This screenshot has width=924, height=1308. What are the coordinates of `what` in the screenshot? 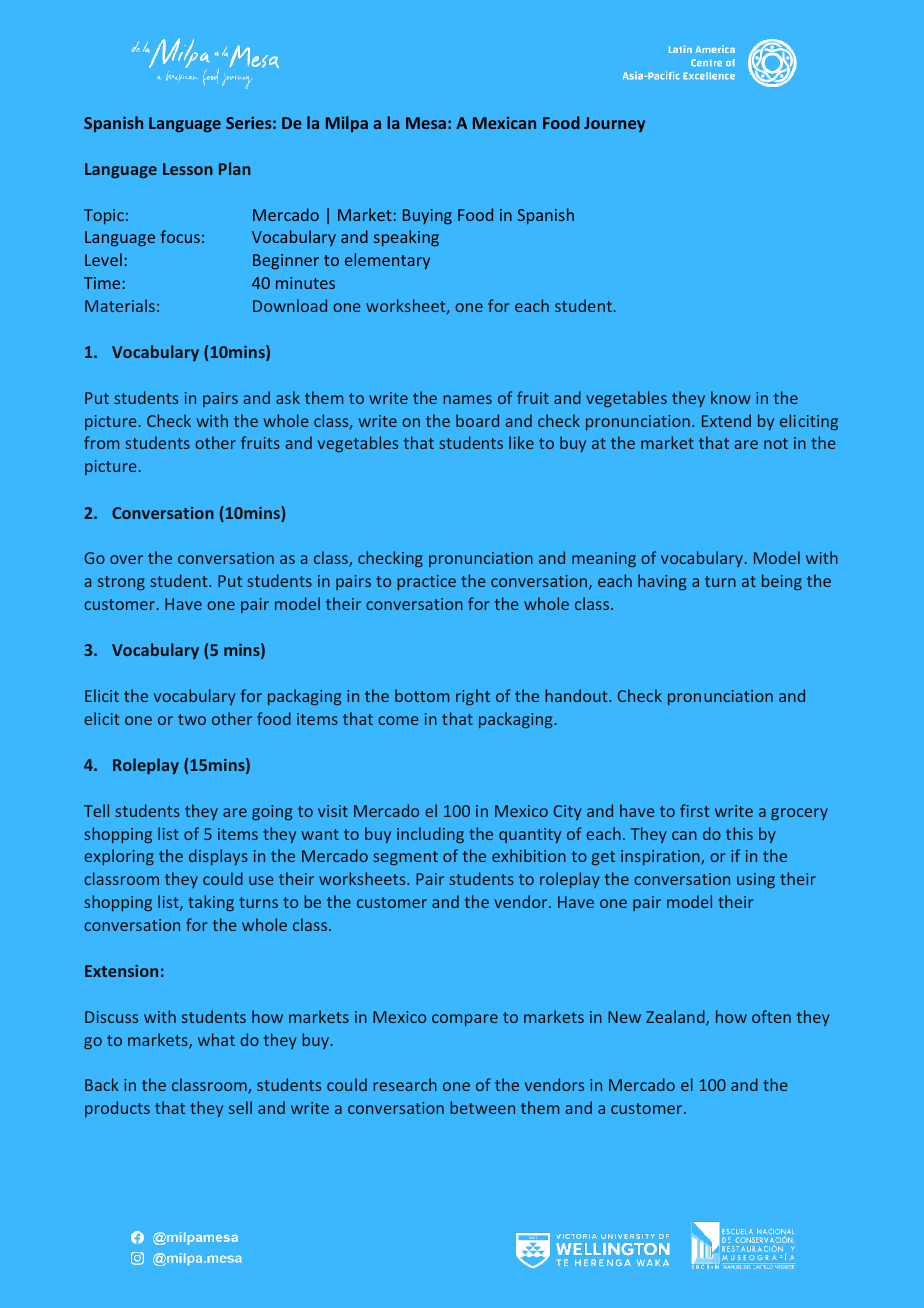 It's located at (216, 1039).
